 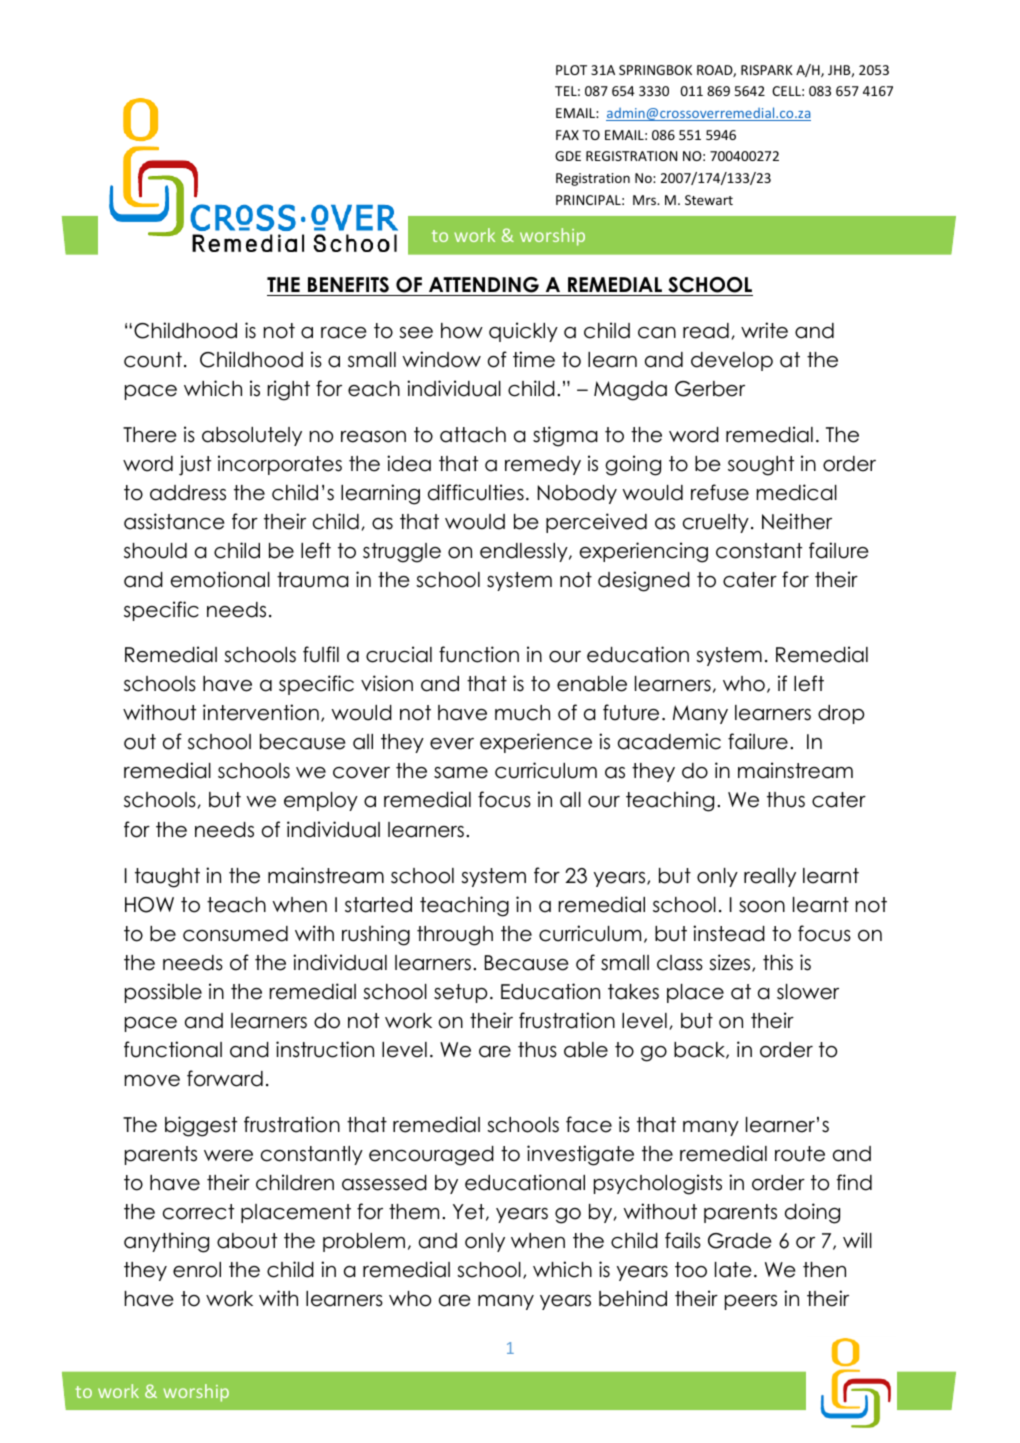 I want to click on really, so click(x=770, y=877).
